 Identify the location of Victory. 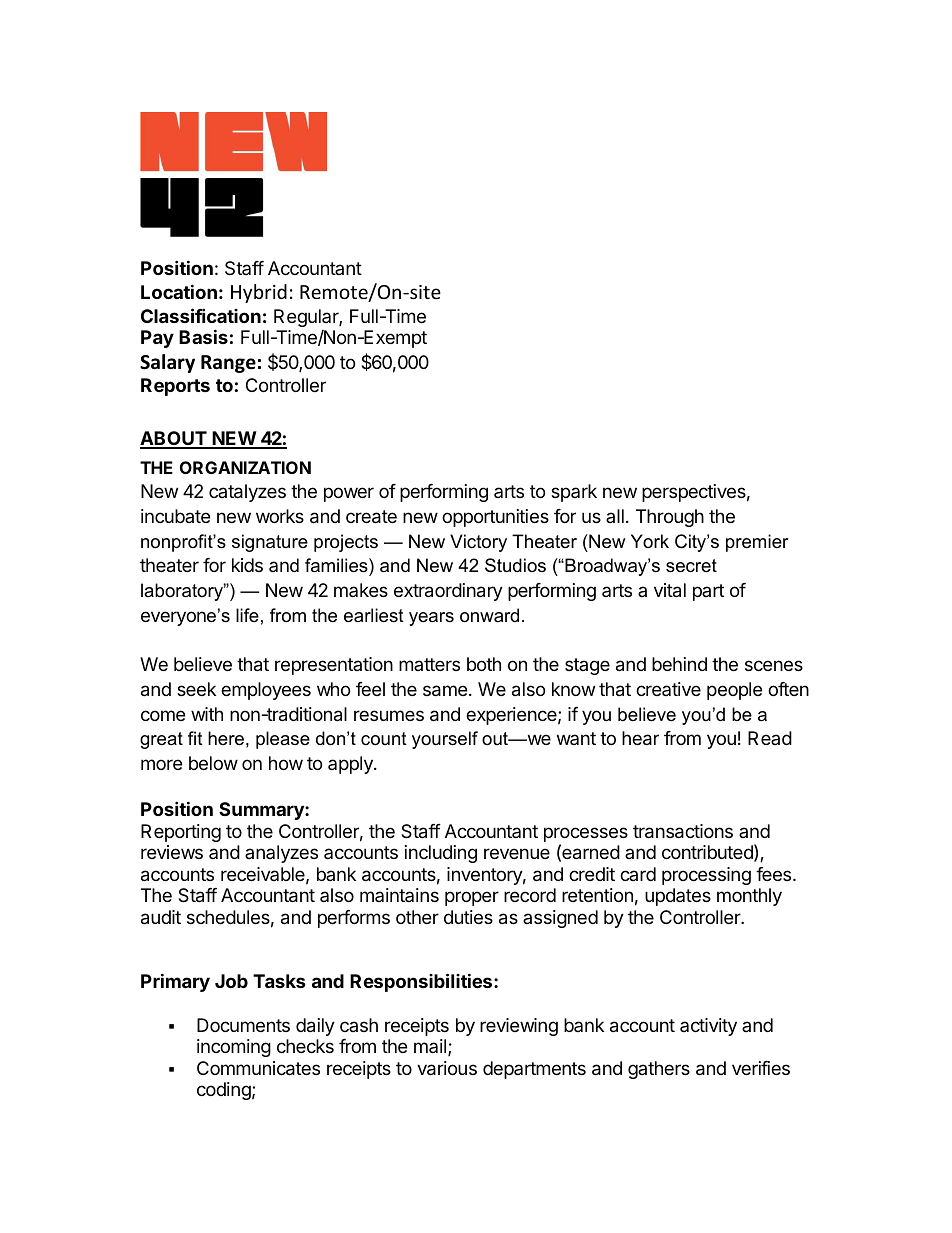
(478, 543).
